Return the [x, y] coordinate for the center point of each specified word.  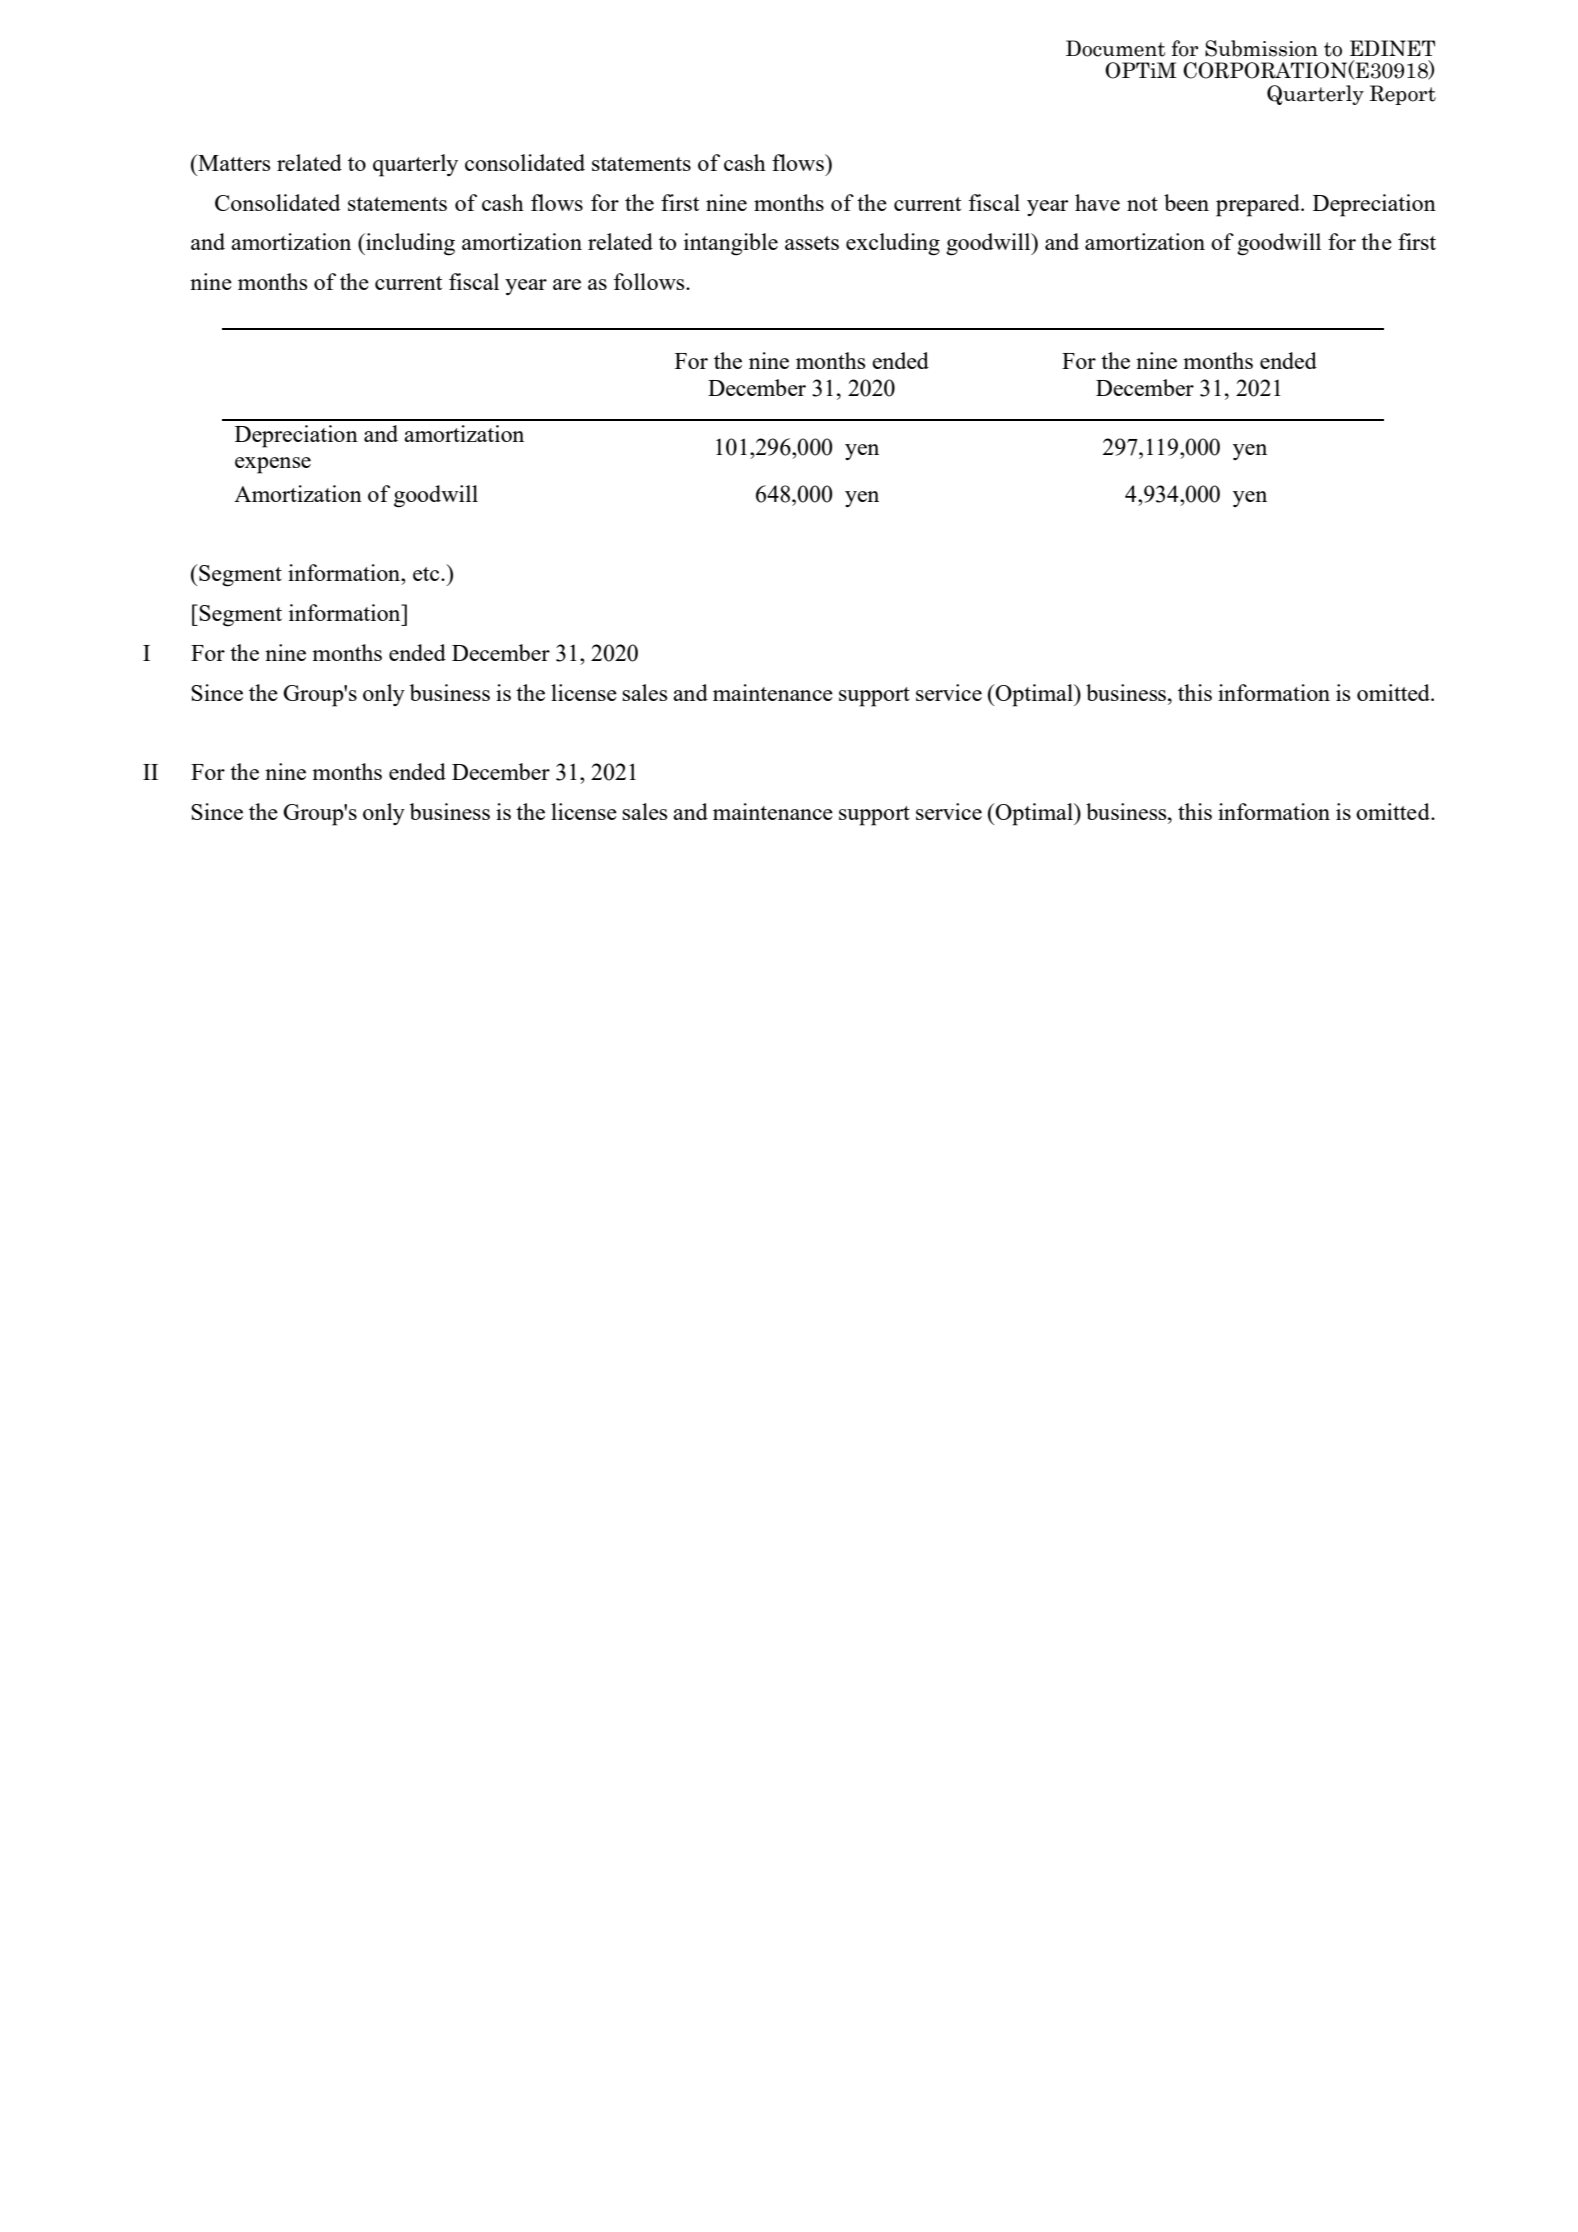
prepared [1259, 205]
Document [1115, 48]
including [409, 244]
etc [427, 574]
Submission [1261, 48]
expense [273, 465]
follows [650, 281]
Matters [233, 162]
